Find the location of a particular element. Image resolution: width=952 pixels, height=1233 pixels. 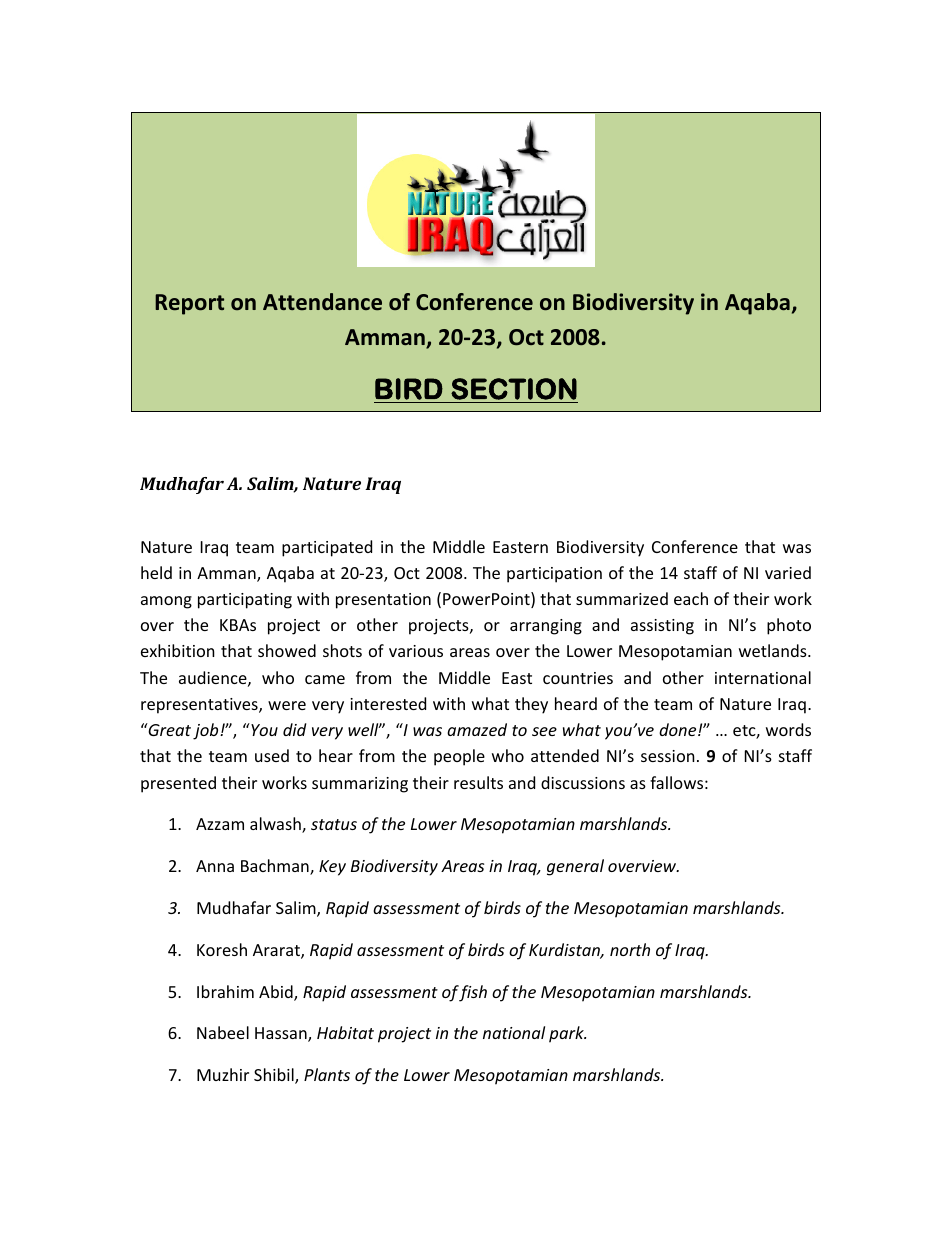

park is located at coordinates (567, 1034).
